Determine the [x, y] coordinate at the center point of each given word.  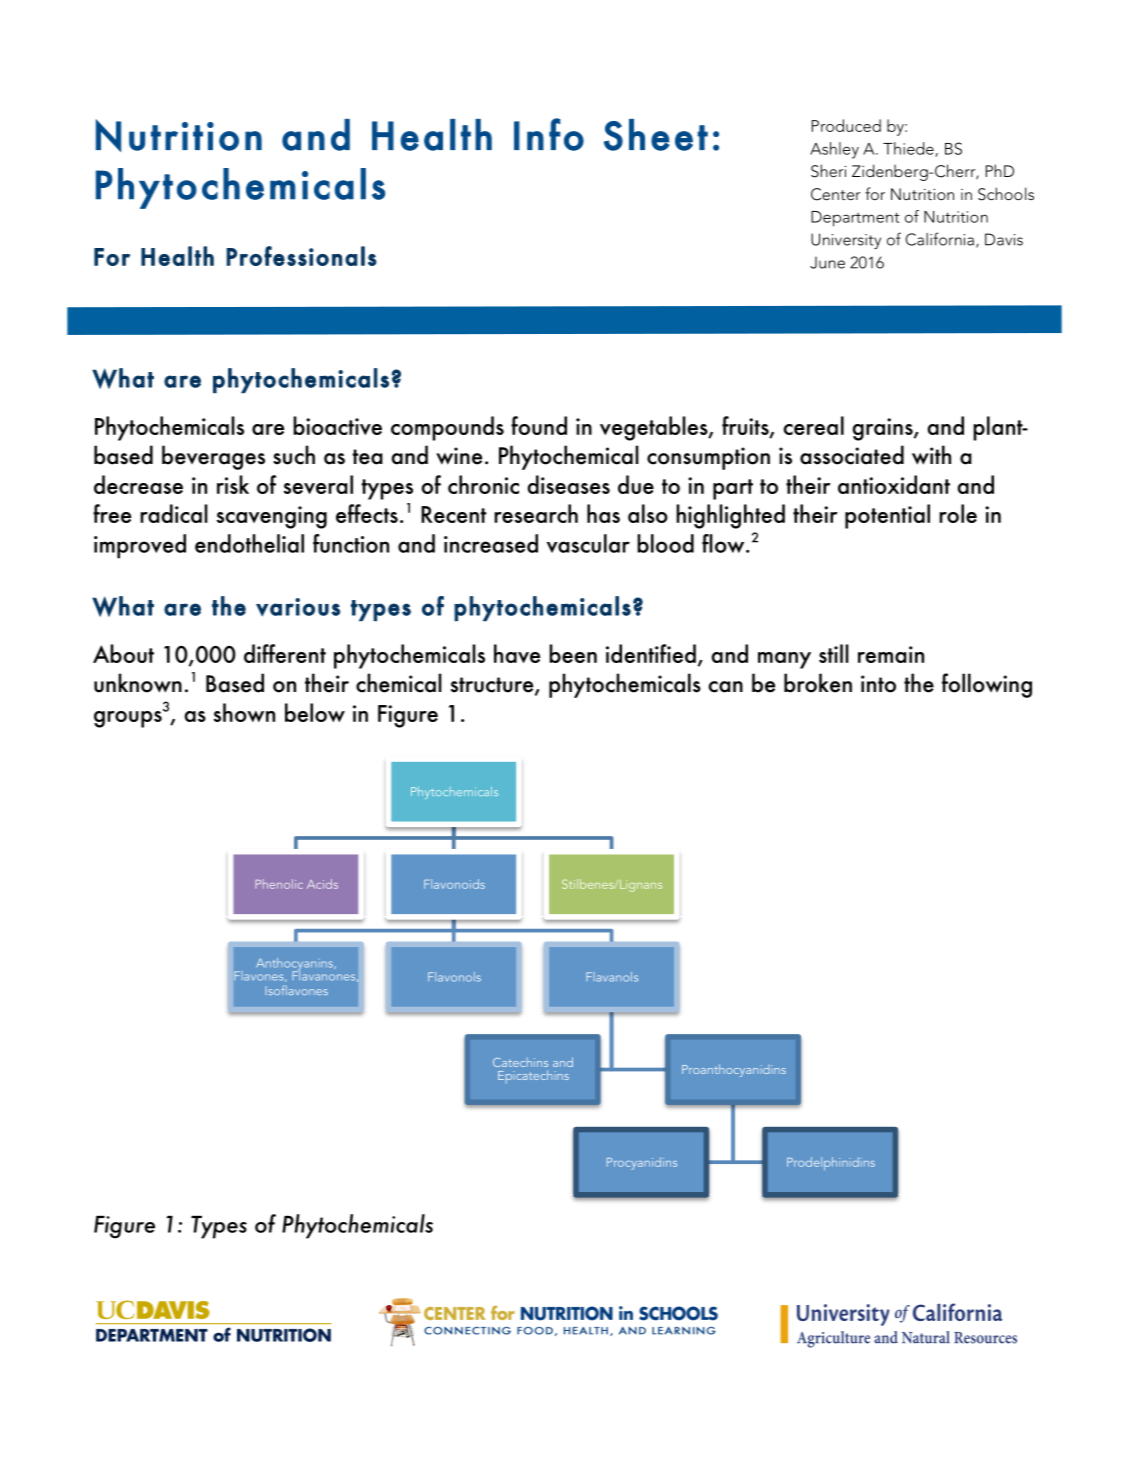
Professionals [301, 256]
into [878, 684]
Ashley [834, 150]
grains [883, 429]
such [294, 455]
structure [493, 686]
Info [549, 134]
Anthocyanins [295, 965]
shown [244, 712]
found [539, 425]
